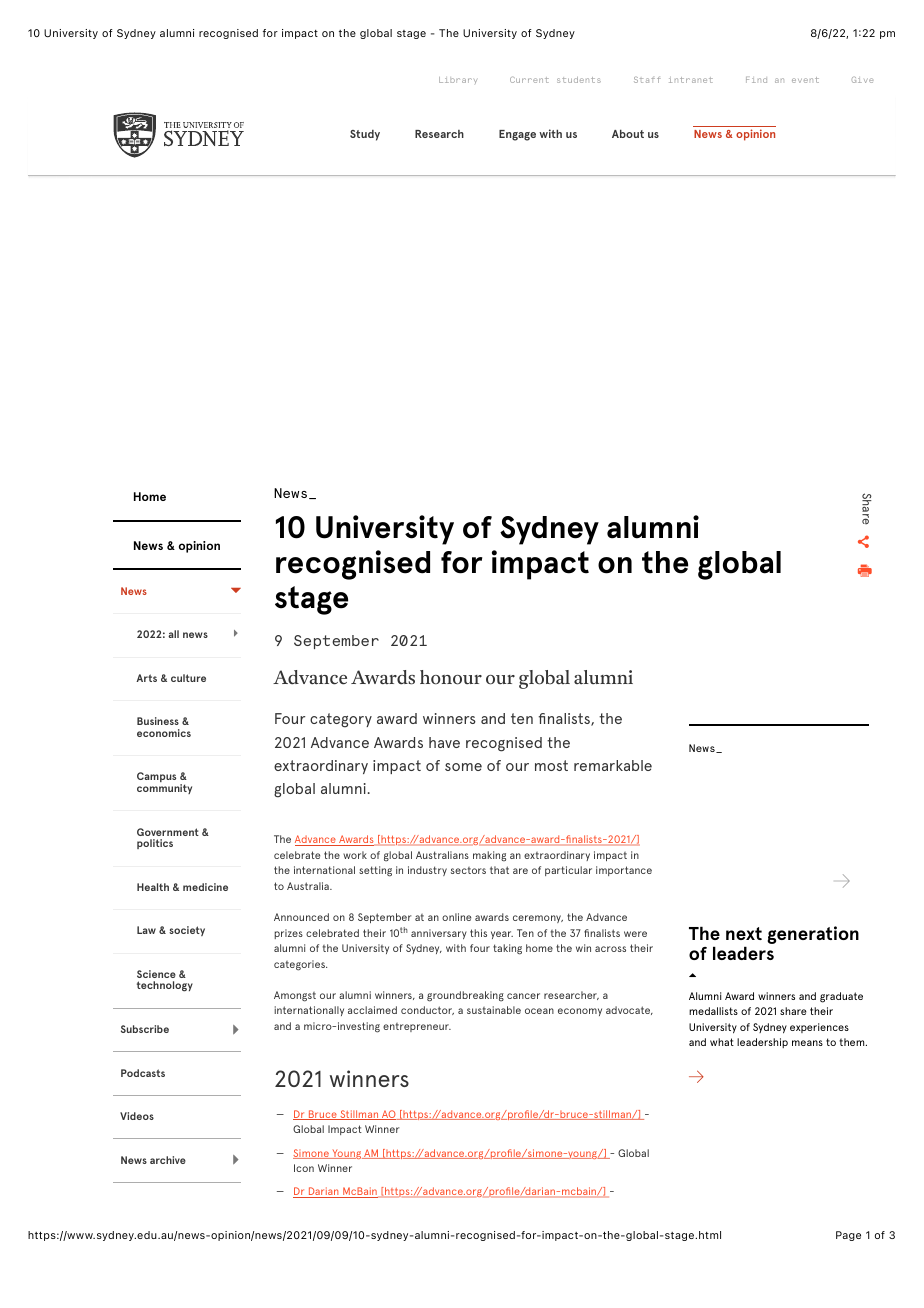 Image resolution: width=924 pixels, height=1308 pixels. I want to click on event, so click(805, 80).
